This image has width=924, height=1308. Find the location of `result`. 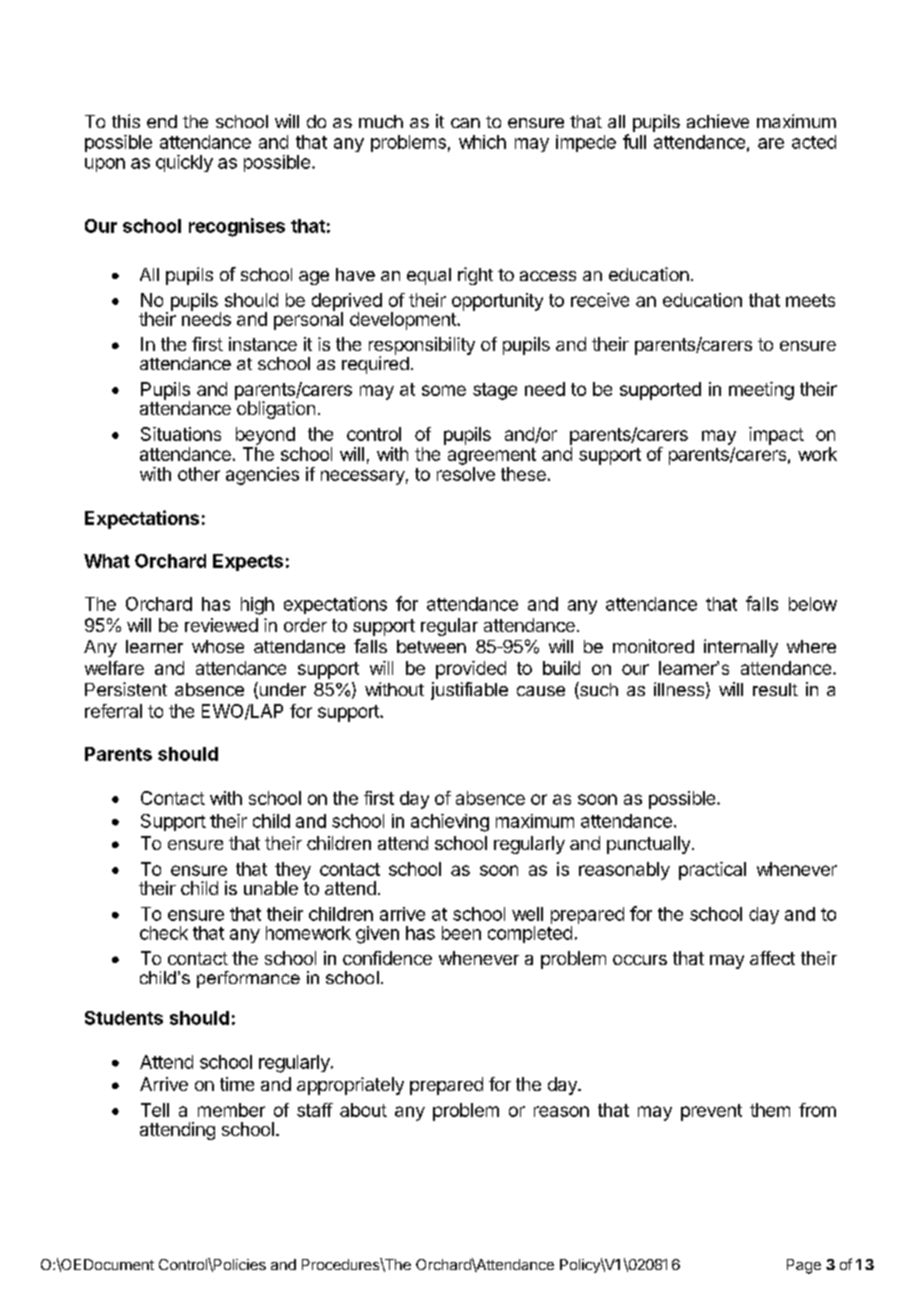

result is located at coordinates (775, 689).
